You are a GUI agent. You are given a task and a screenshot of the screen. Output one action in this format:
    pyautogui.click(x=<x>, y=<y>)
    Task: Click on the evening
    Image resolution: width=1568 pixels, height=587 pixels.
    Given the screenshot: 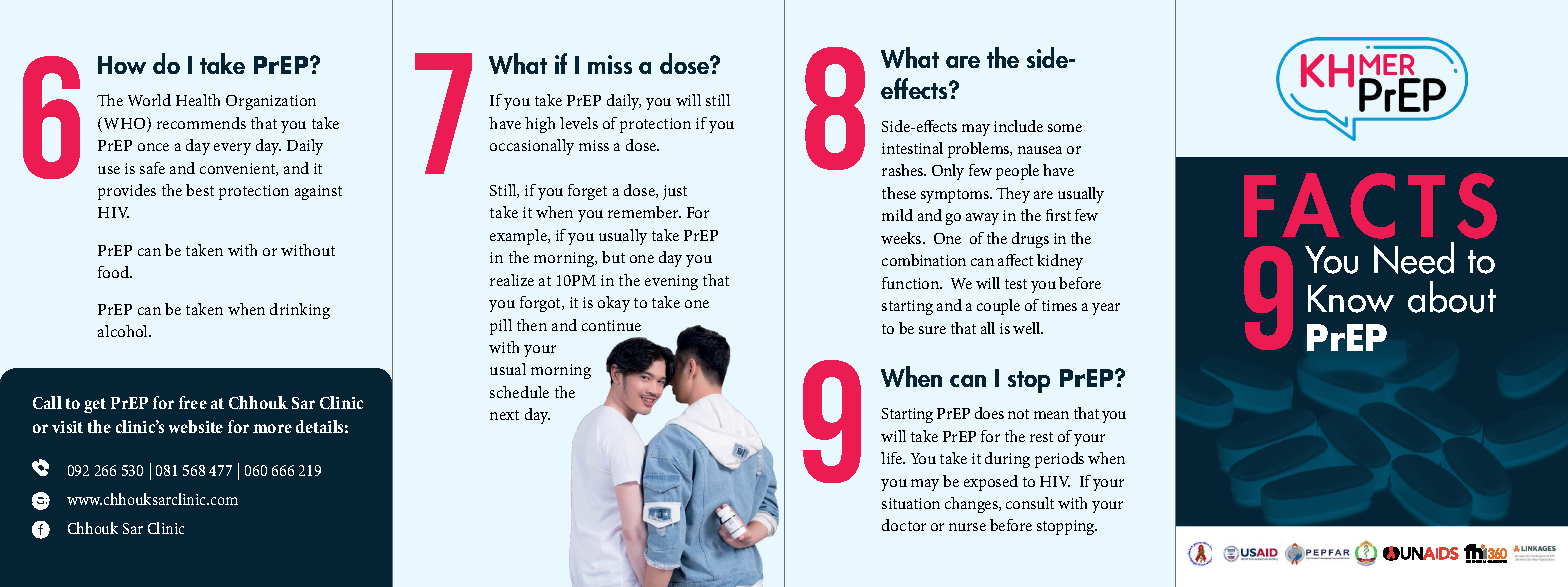 What is the action you would take?
    pyautogui.click(x=671, y=282)
